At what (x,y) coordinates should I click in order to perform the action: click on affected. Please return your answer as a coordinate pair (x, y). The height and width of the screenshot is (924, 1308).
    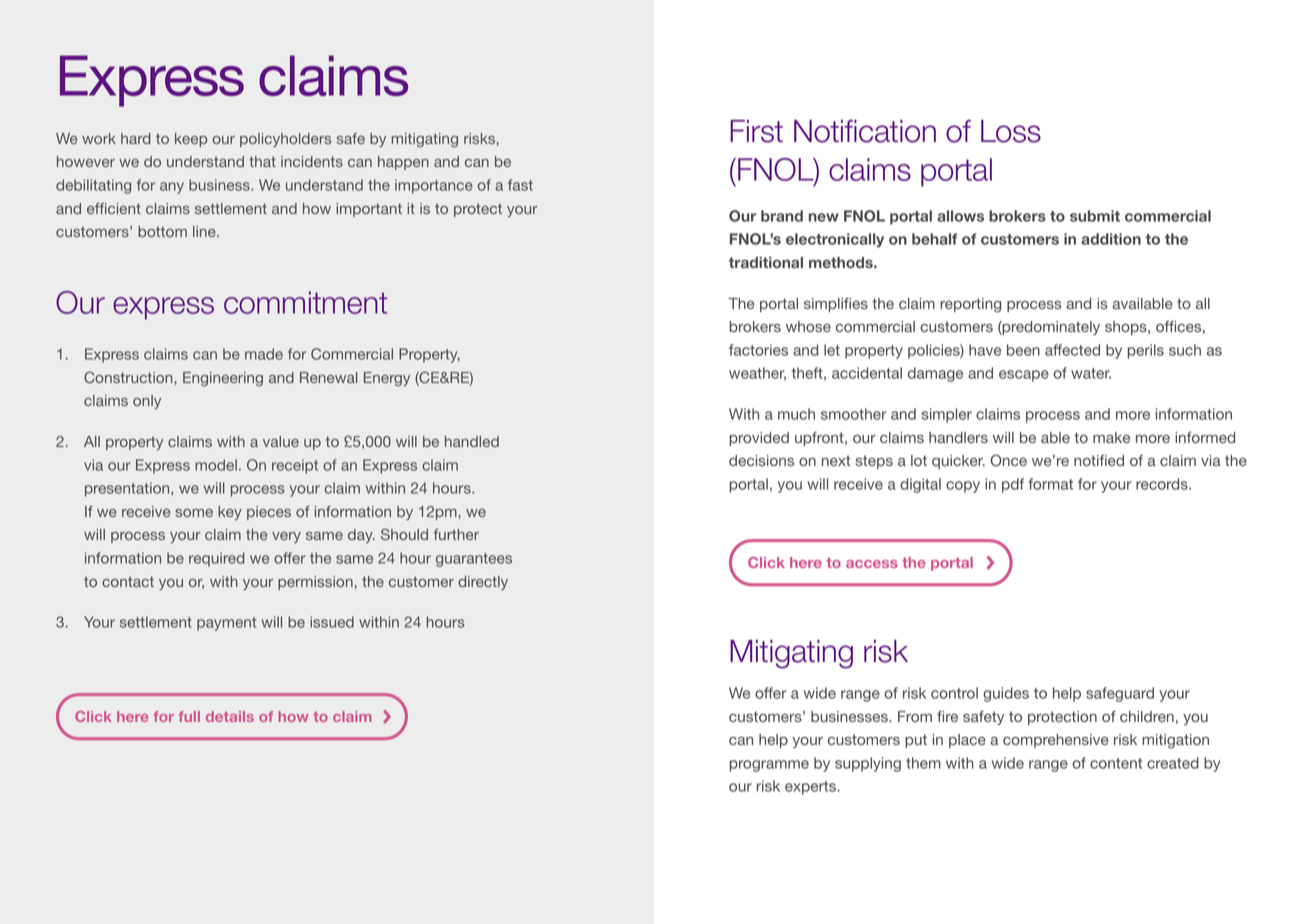
    Looking at the image, I should click on (1072, 350).
